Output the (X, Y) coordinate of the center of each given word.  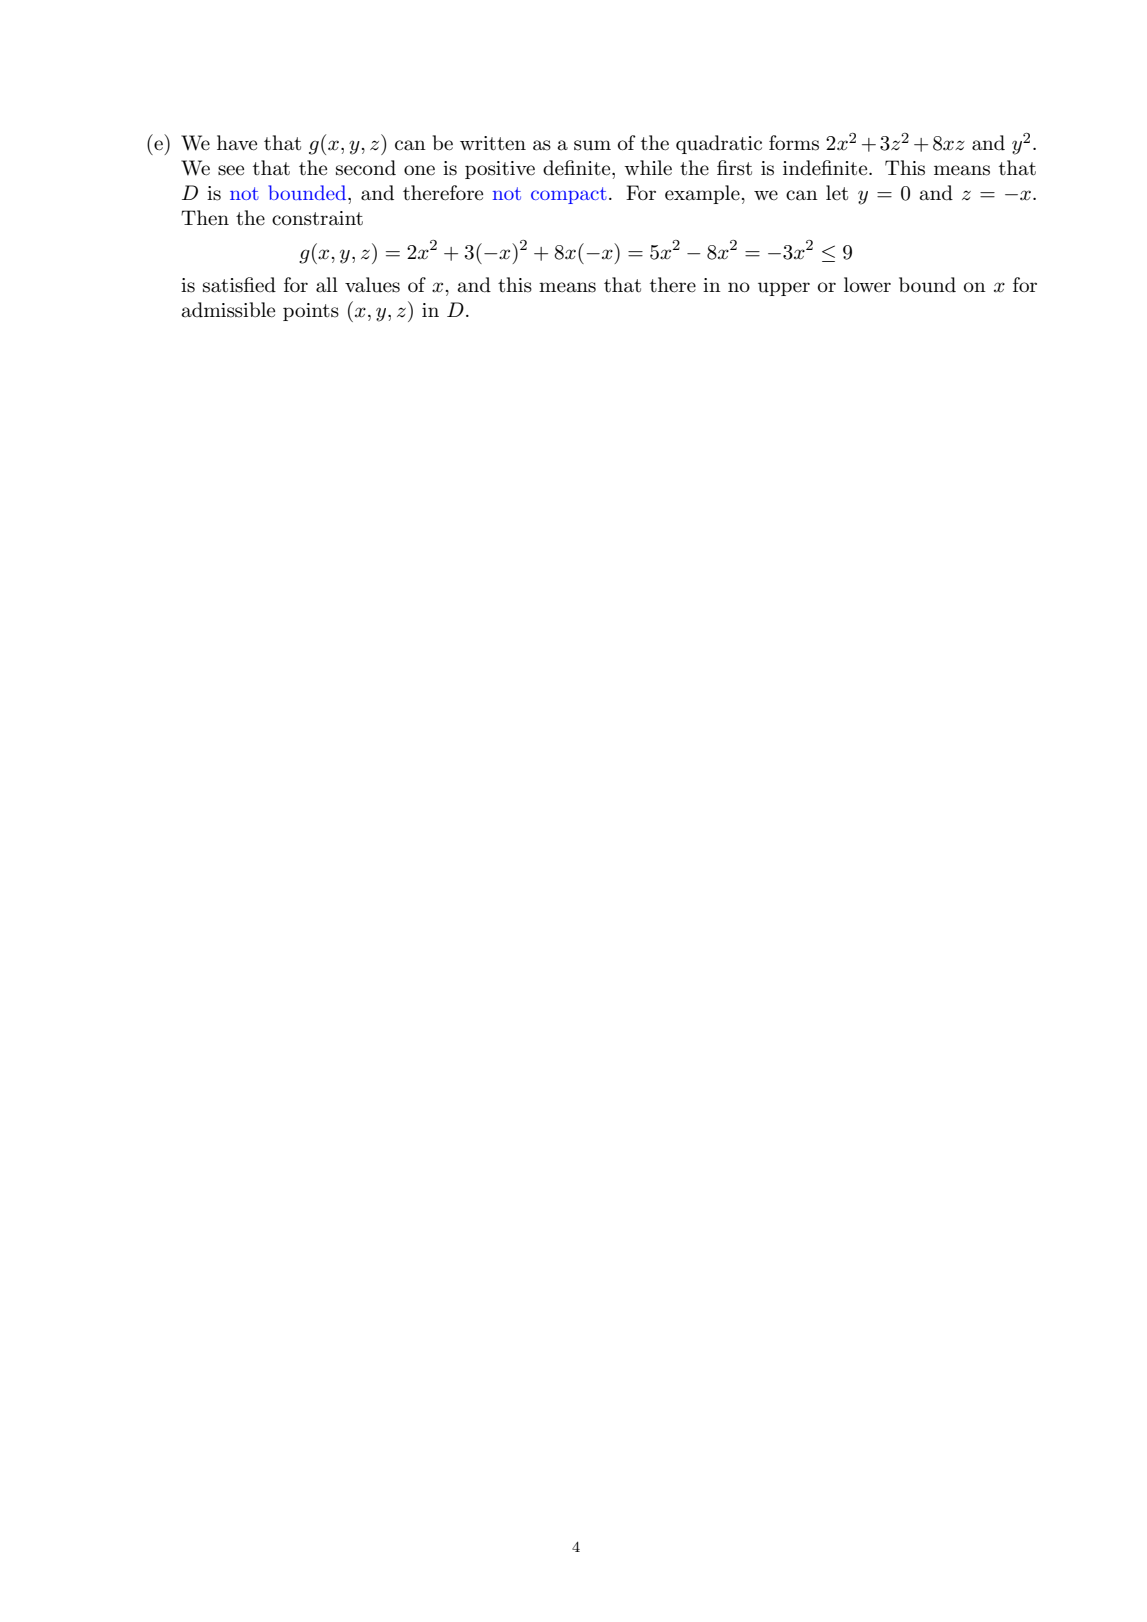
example (703, 194)
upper (784, 289)
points (311, 312)
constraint (317, 218)
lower (867, 284)
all (327, 285)
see (231, 170)
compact (569, 195)
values (372, 285)
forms (794, 143)
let (837, 193)
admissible (228, 310)
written (493, 143)
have (237, 143)
